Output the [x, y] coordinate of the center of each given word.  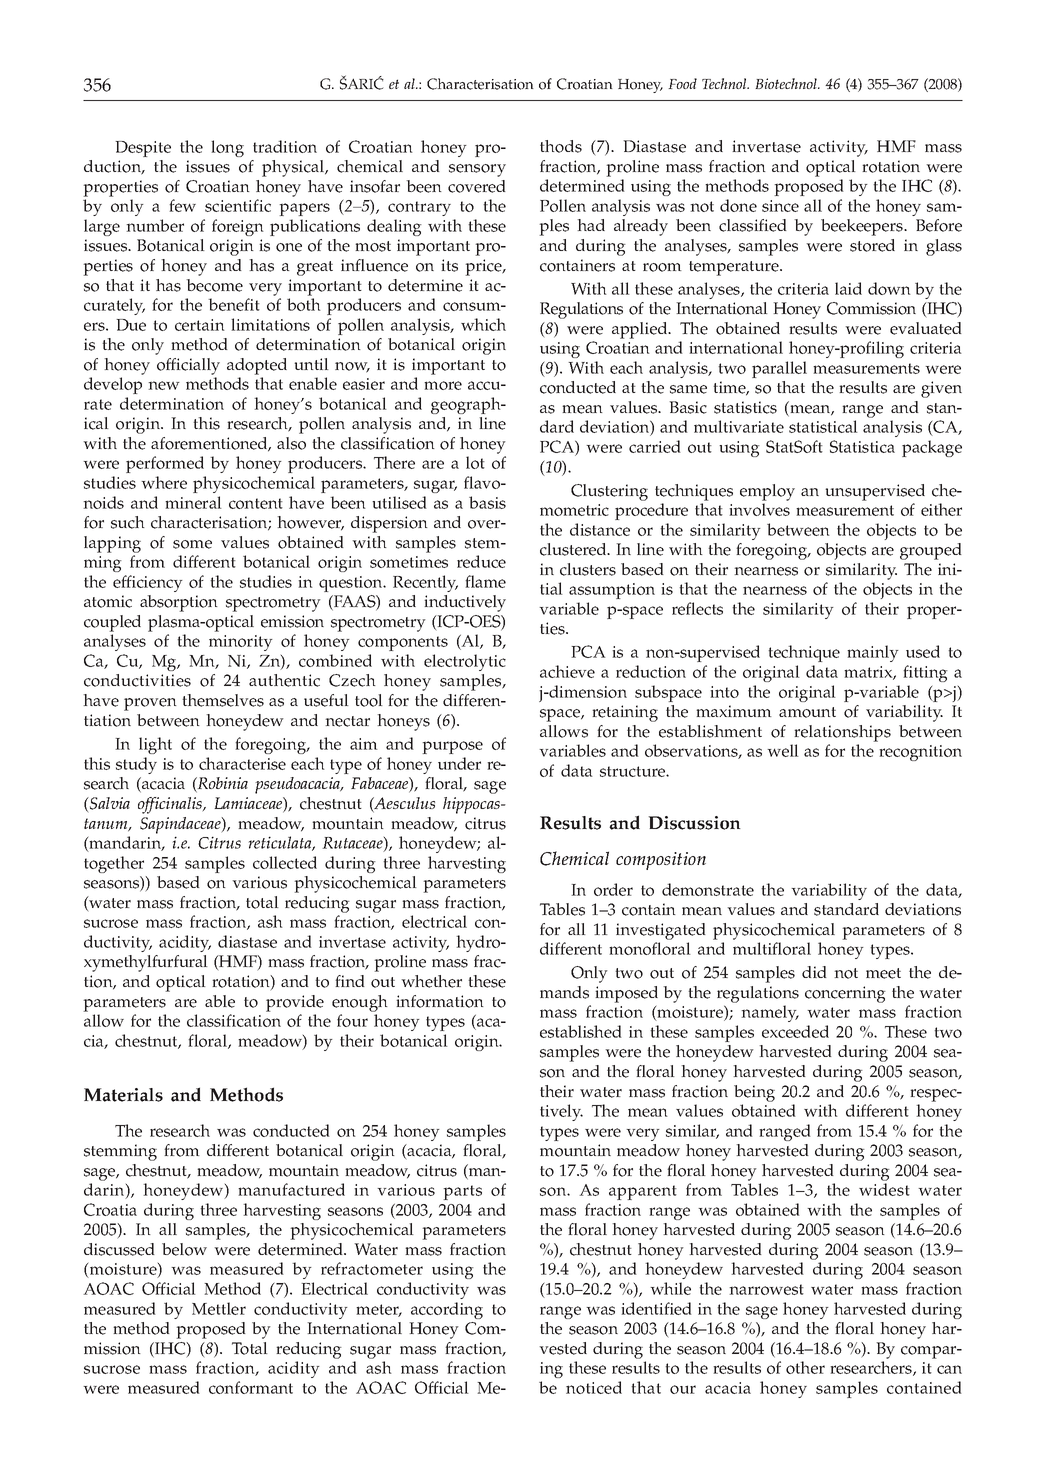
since [780, 206]
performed [165, 464]
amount [807, 712]
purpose [452, 747]
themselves [223, 700]
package [932, 448]
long [227, 148]
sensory [477, 170]
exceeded [795, 1031]
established [581, 1031]
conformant [251, 1387]
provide [295, 1003]
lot [475, 462]
